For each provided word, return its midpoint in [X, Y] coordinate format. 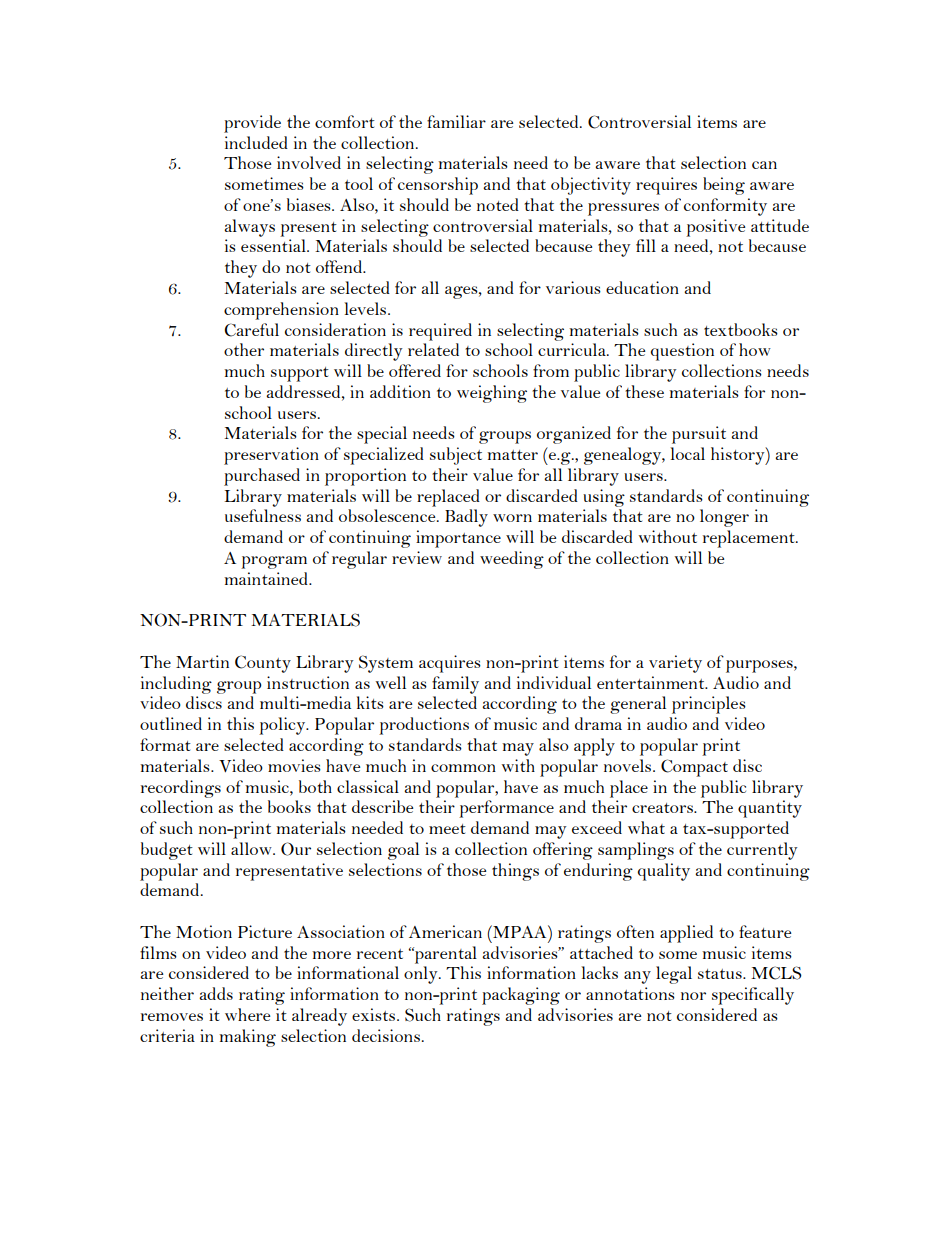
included [256, 142]
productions [424, 726]
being [724, 186]
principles [709, 705]
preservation [271, 456]
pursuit [699, 435]
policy [283, 726]
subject [456, 456]
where [247, 1014]
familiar [456, 121]
